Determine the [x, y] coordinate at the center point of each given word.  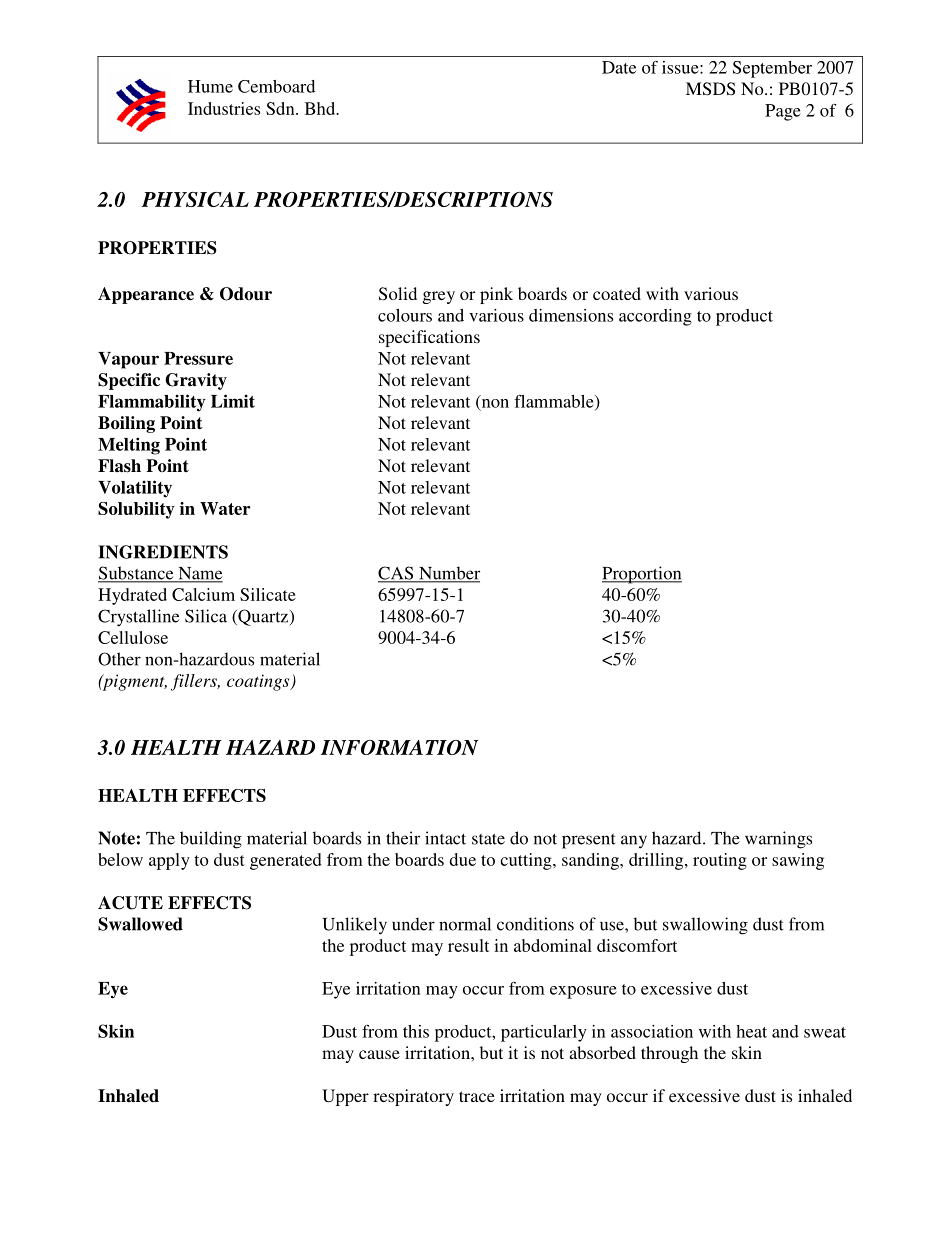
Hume [210, 86]
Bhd [321, 108]
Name [199, 574]
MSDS [710, 89]
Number [448, 574]
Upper [345, 1097]
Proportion [642, 575]
